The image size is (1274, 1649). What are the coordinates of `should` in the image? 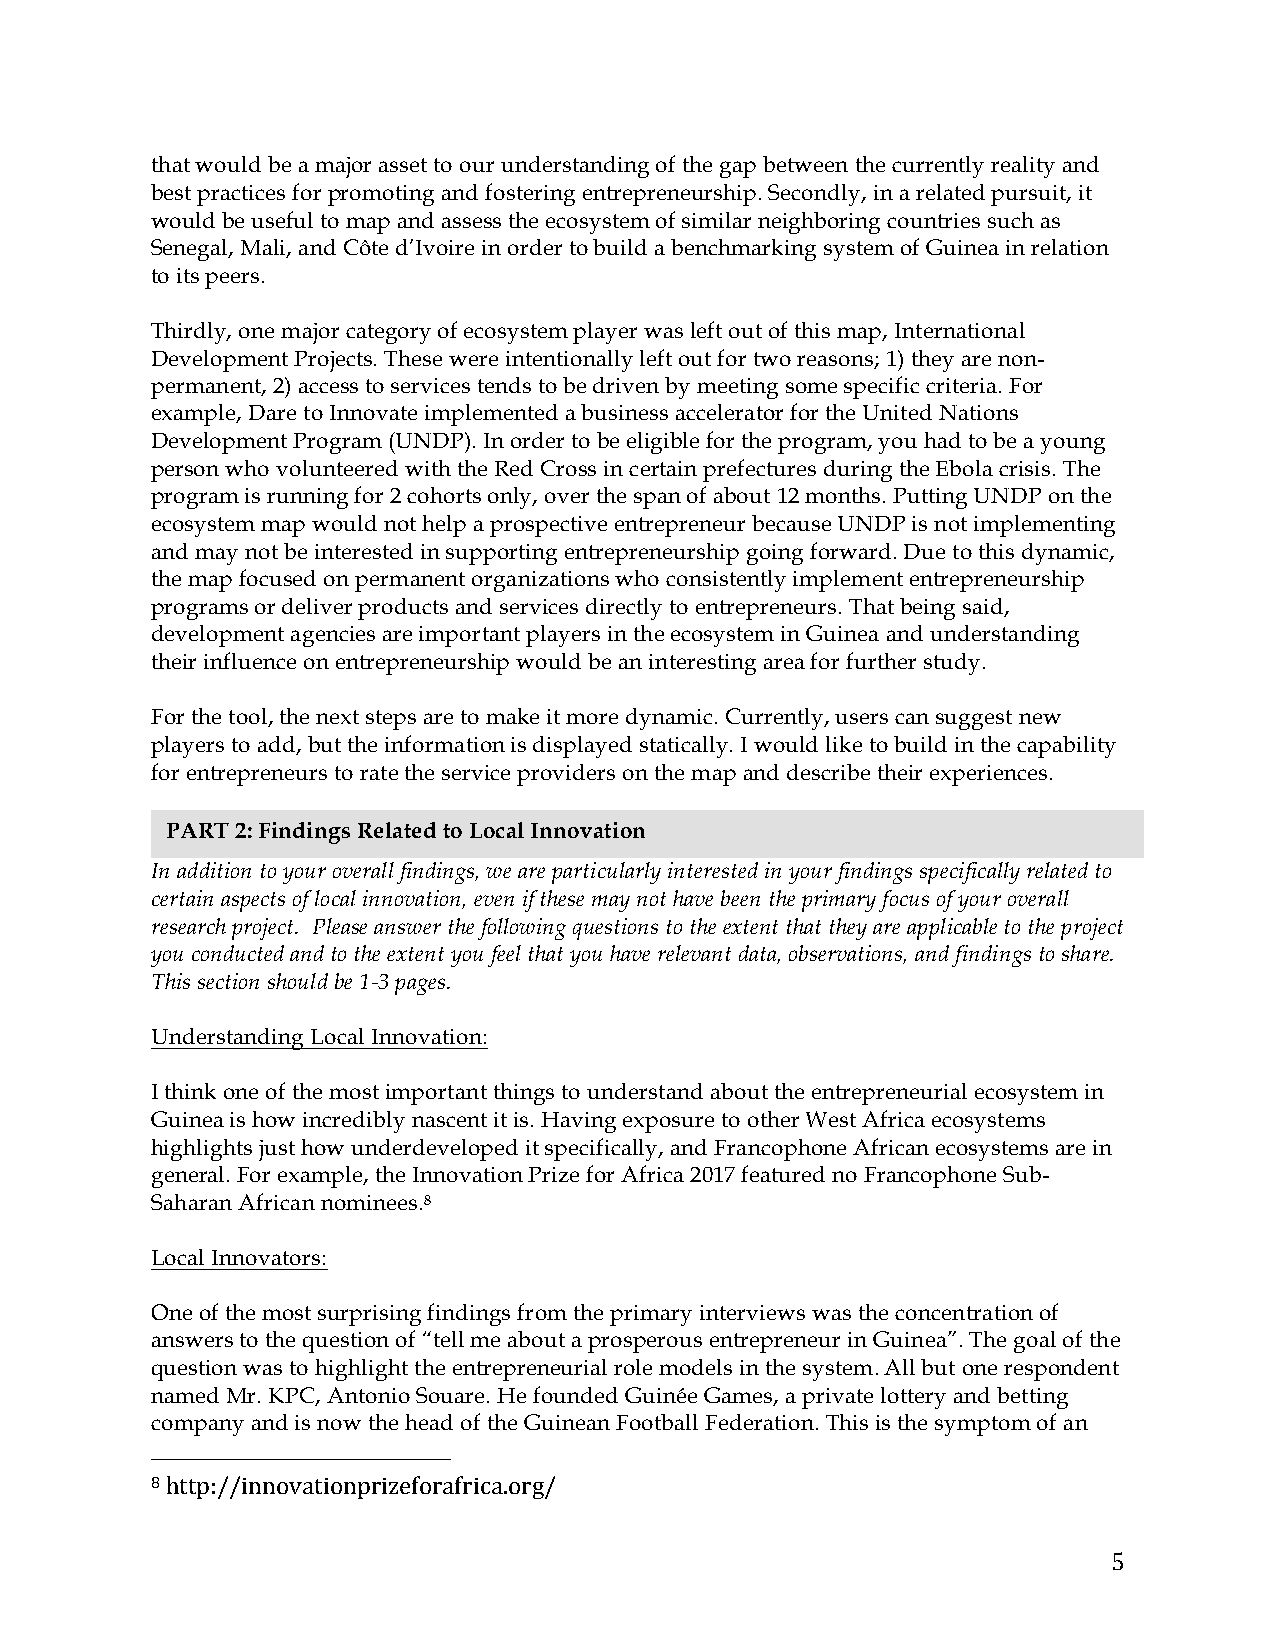 It's located at (298, 981).
